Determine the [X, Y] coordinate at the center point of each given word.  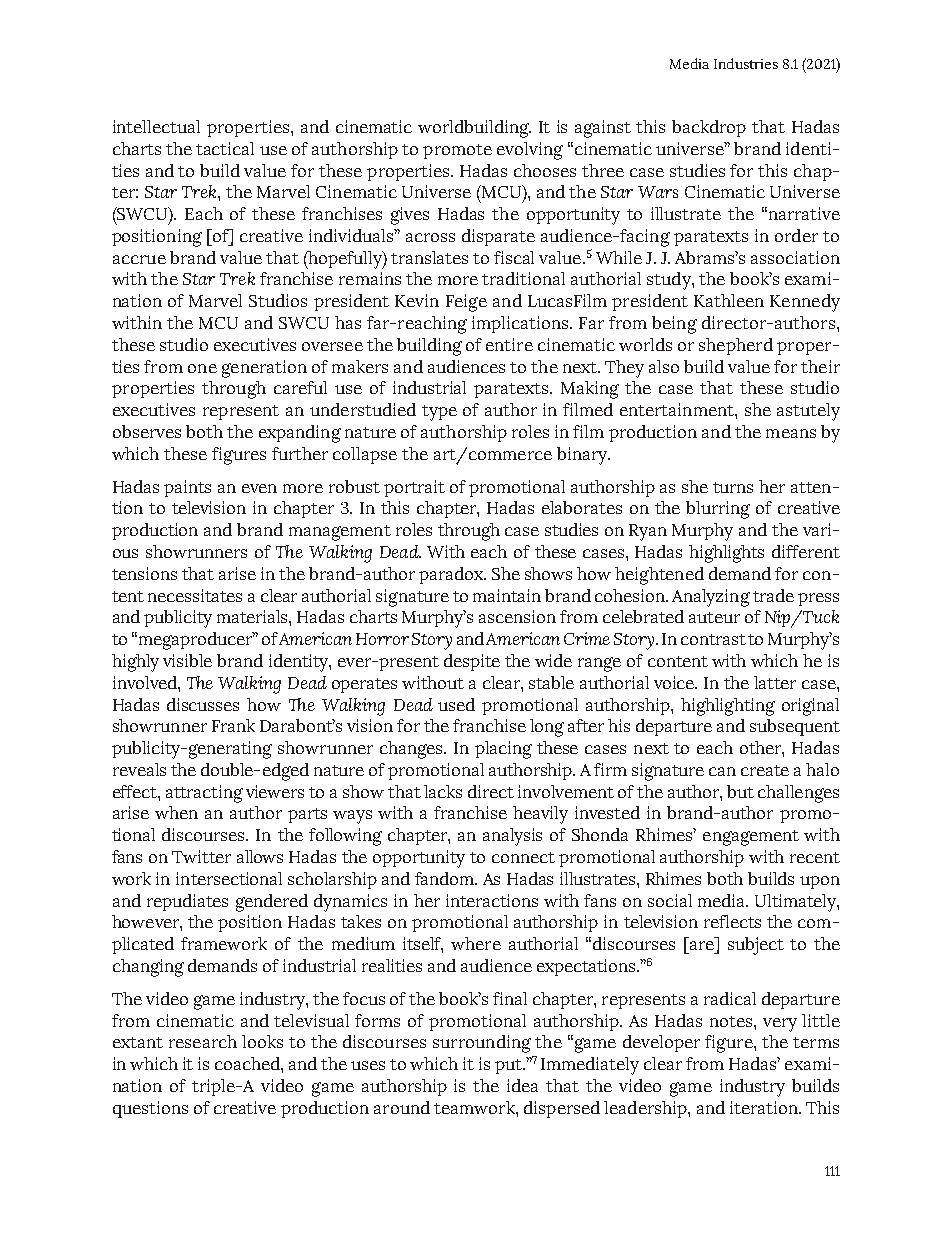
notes [732, 1021]
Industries [746, 63]
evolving [530, 151]
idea [522, 1085]
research [203, 1041]
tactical [225, 148]
